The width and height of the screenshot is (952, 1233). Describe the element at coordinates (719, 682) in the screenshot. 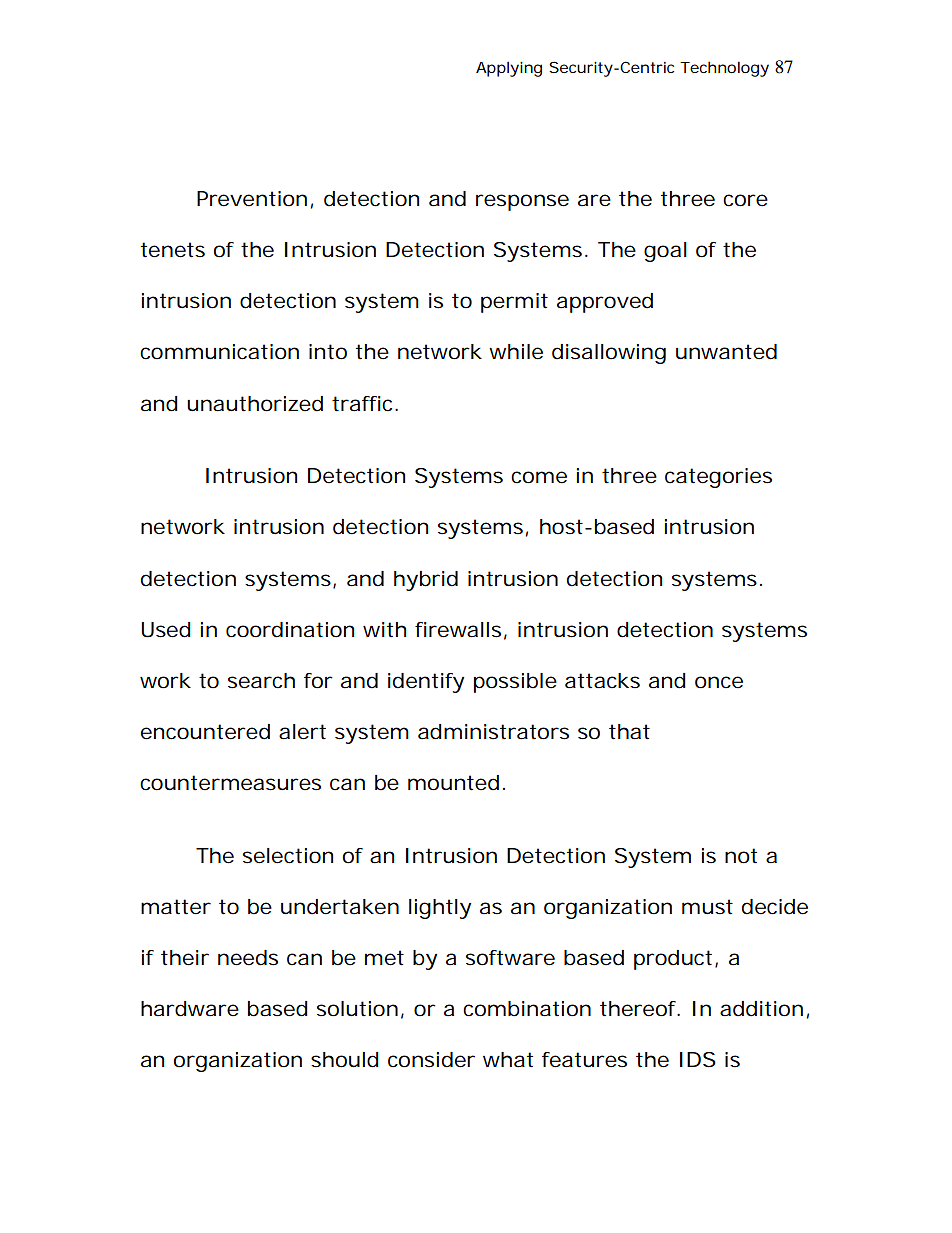

I see `once` at that location.
